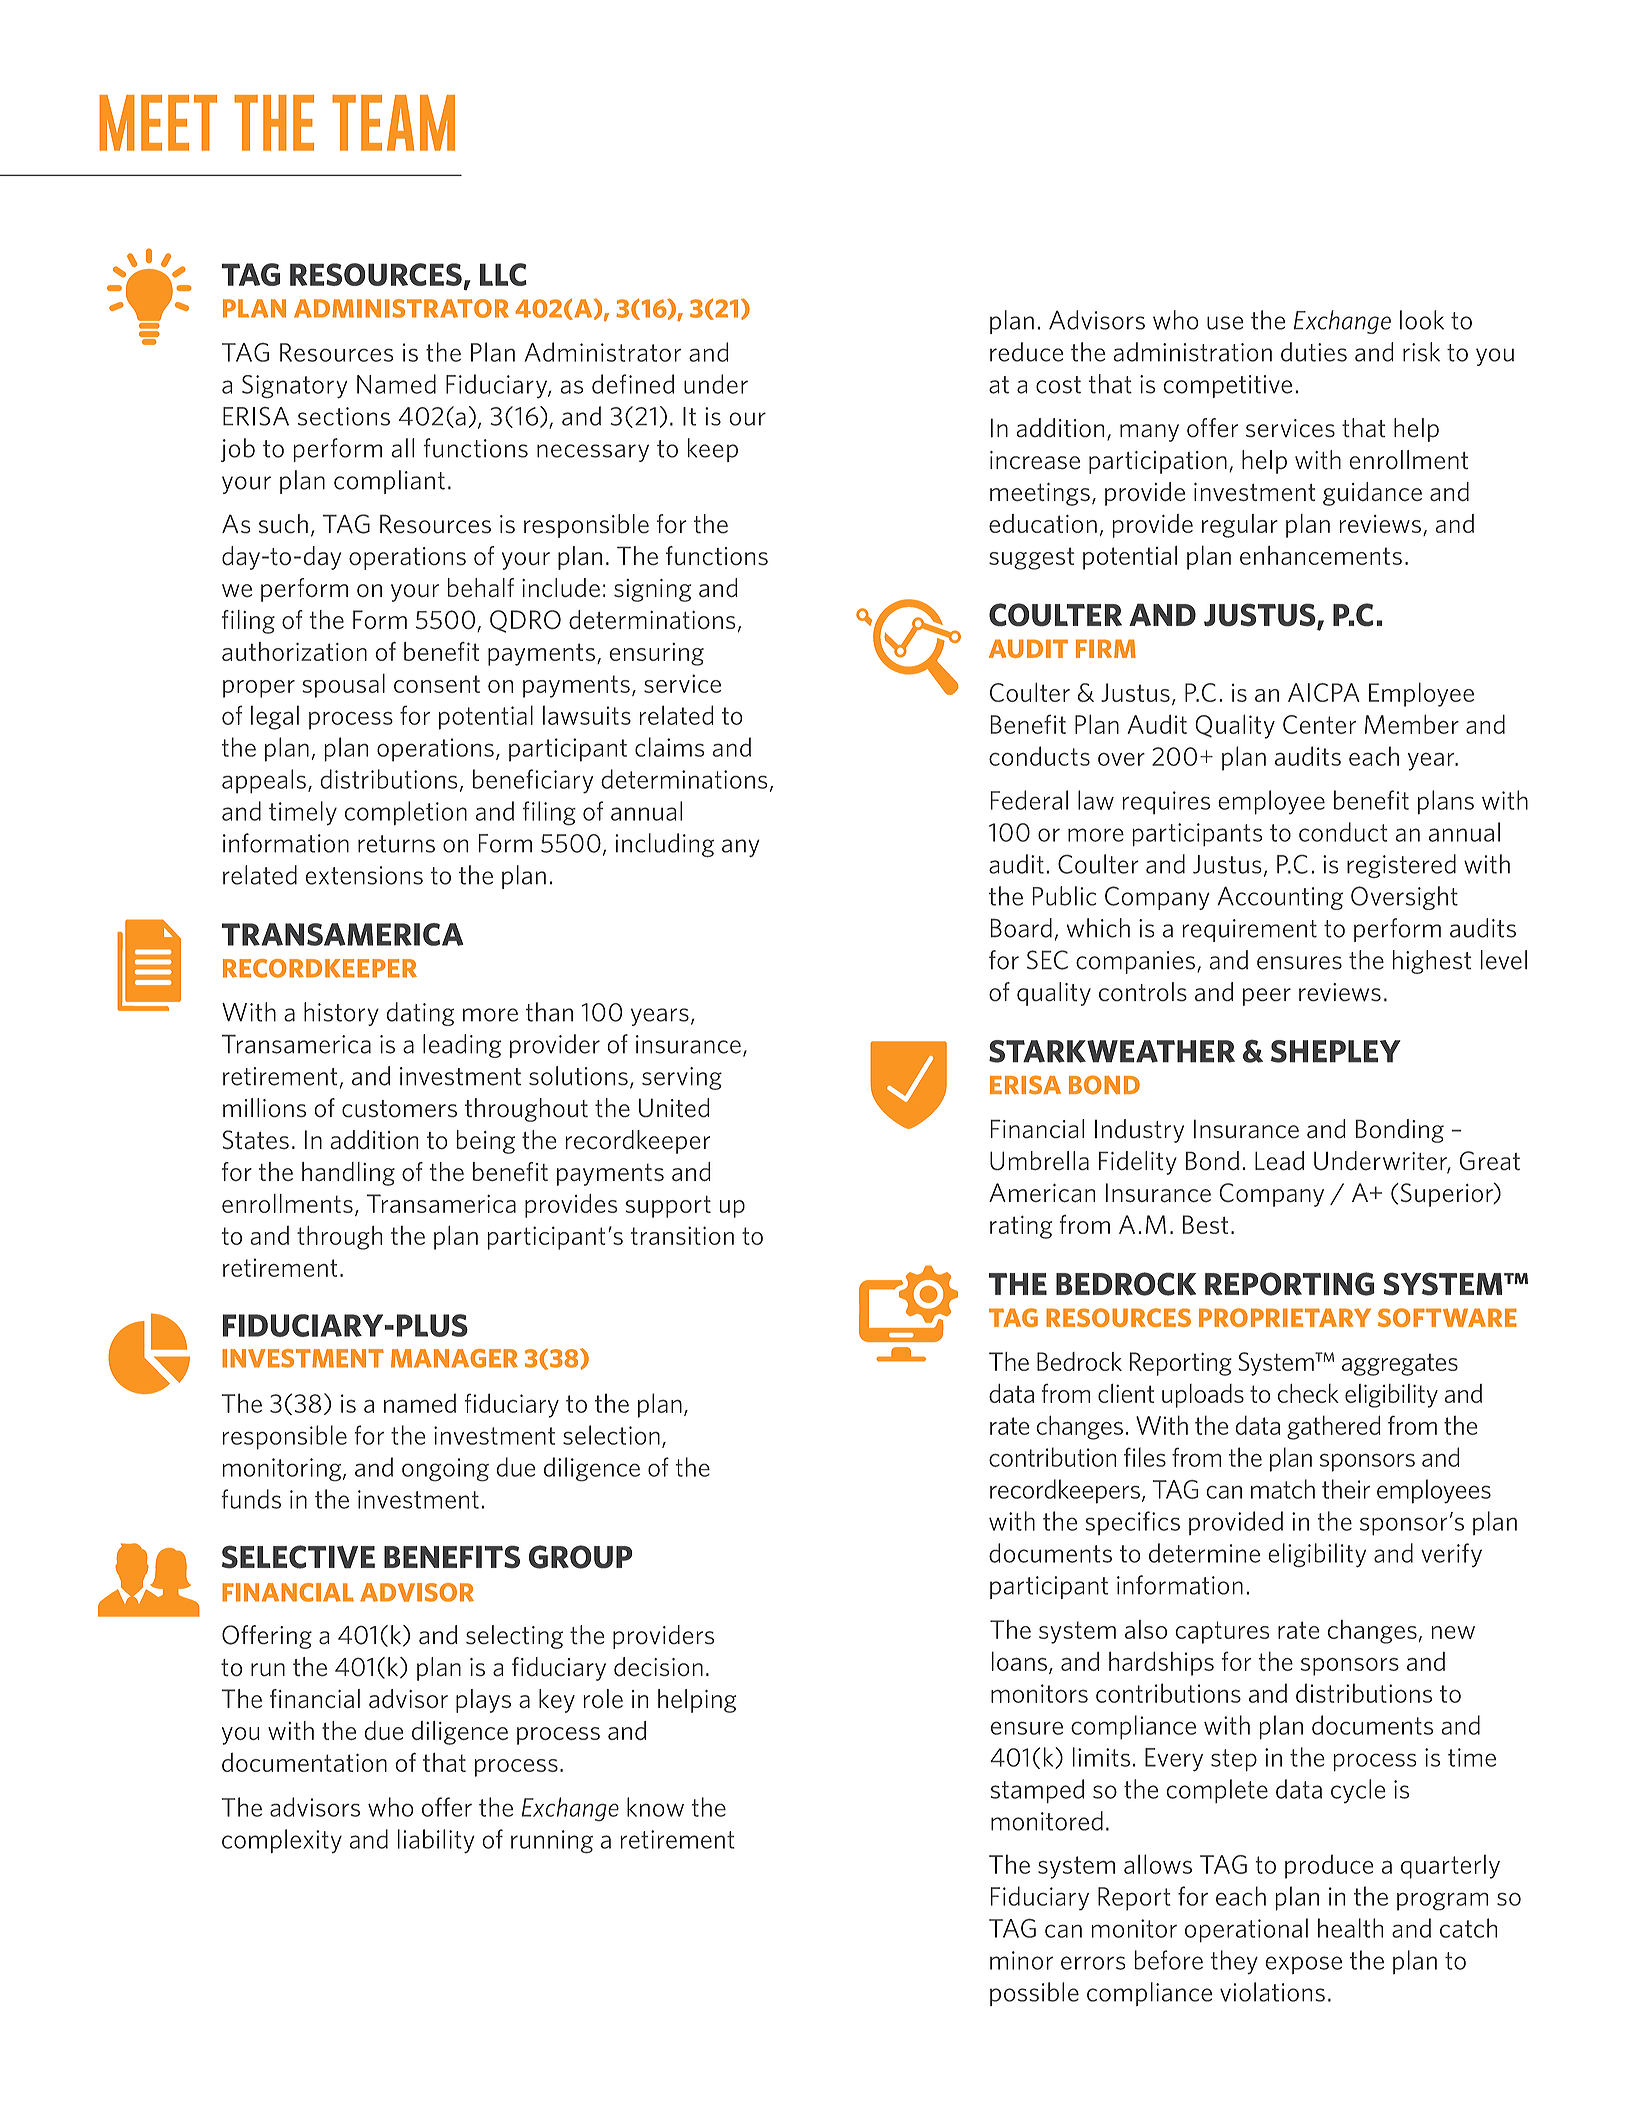 The height and width of the screenshot is (2107, 1628). I want to click on look, so click(1422, 320).
